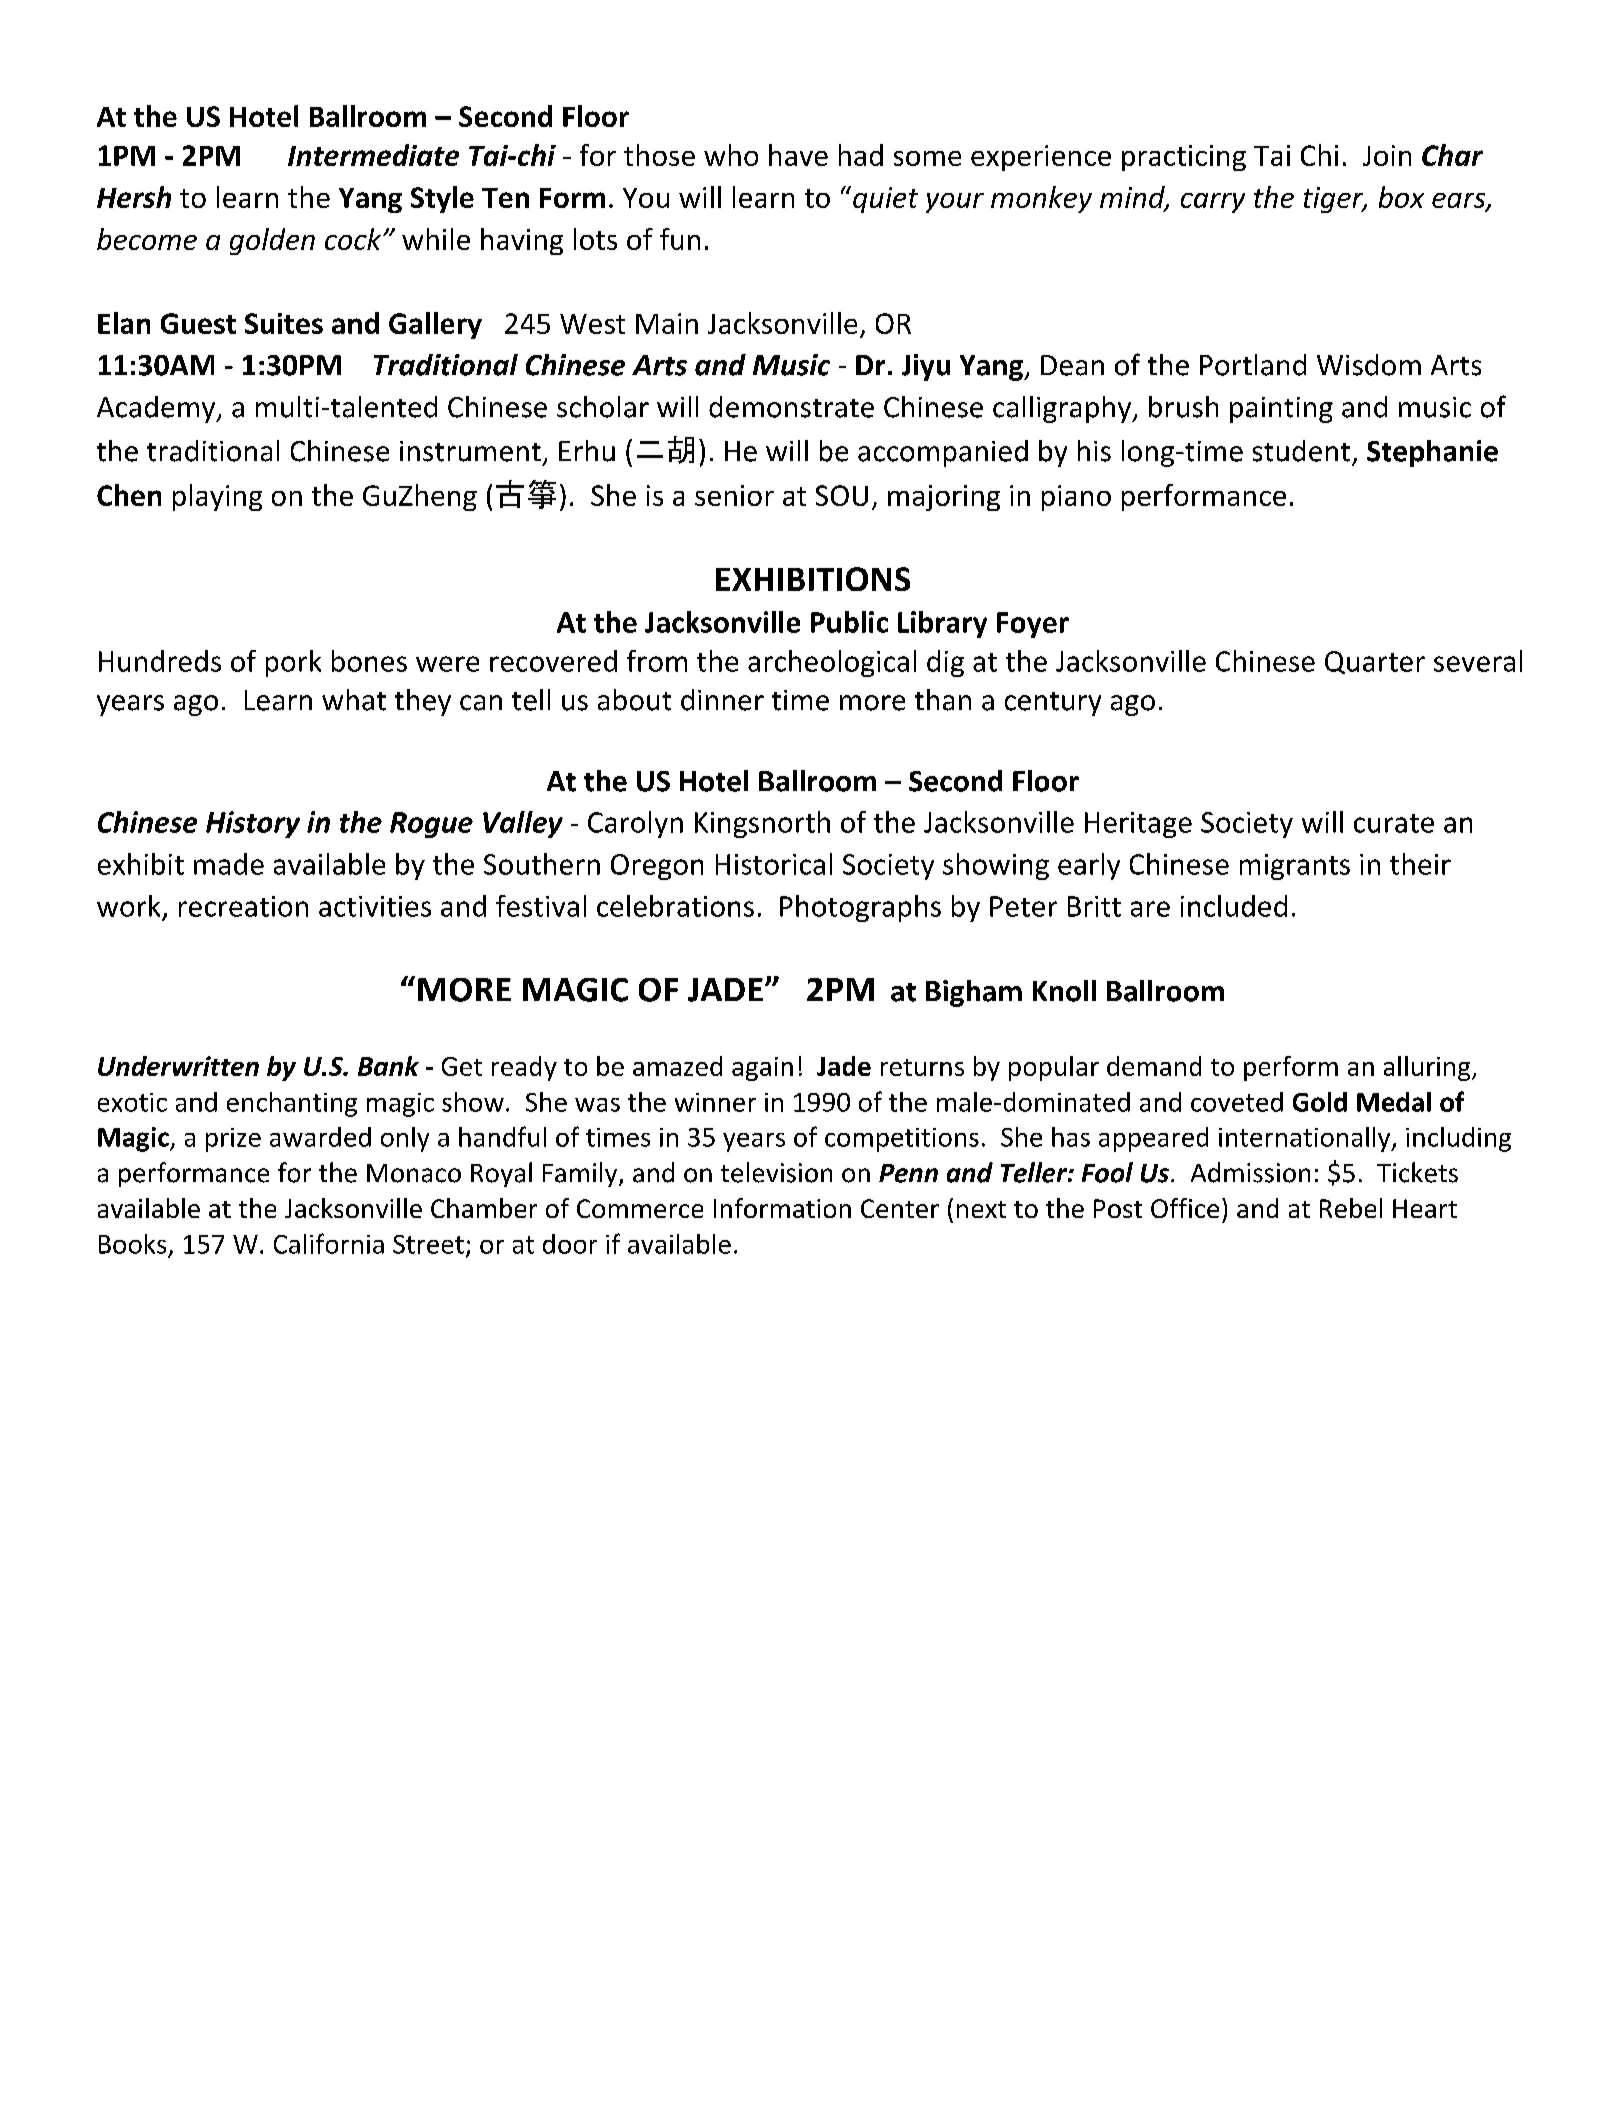 This screenshot has height=2102, width=1624. I want to click on Center, so click(900, 1208).
